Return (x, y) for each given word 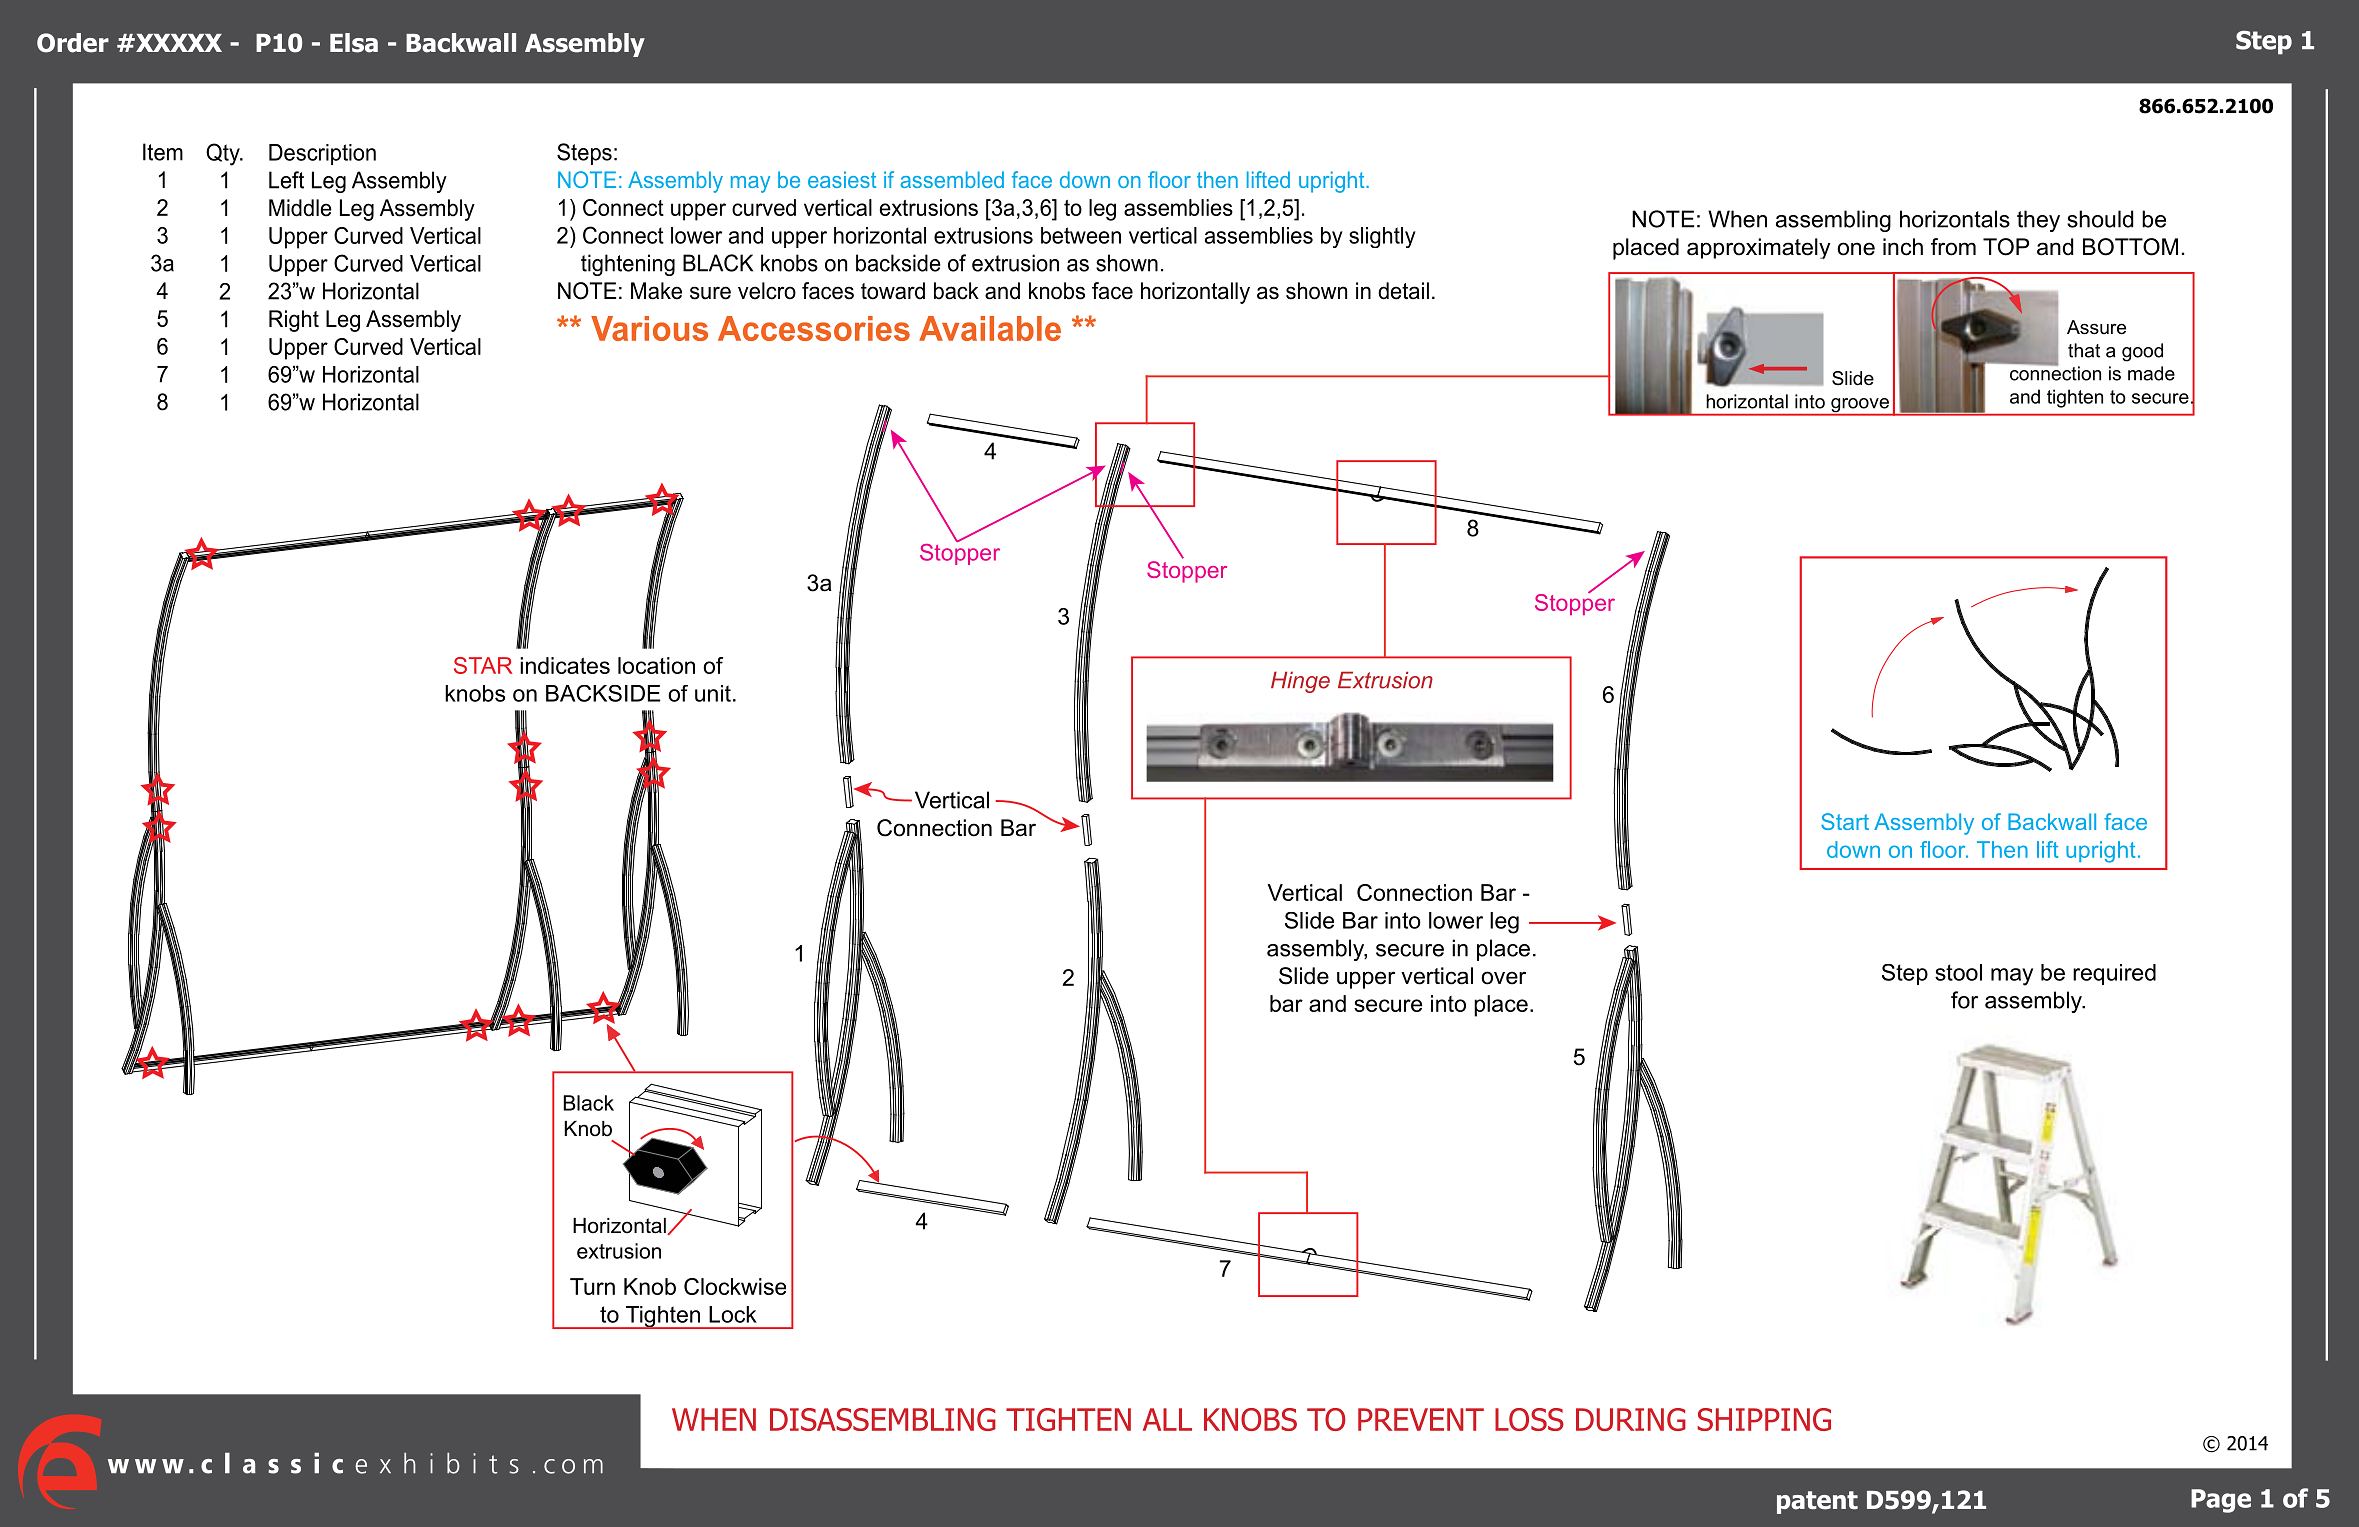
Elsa (354, 43)
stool (1958, 972)
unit (713, 693)
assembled (952, 179)
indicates (565, 665)
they (2038, 221)
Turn (592, 1286)
